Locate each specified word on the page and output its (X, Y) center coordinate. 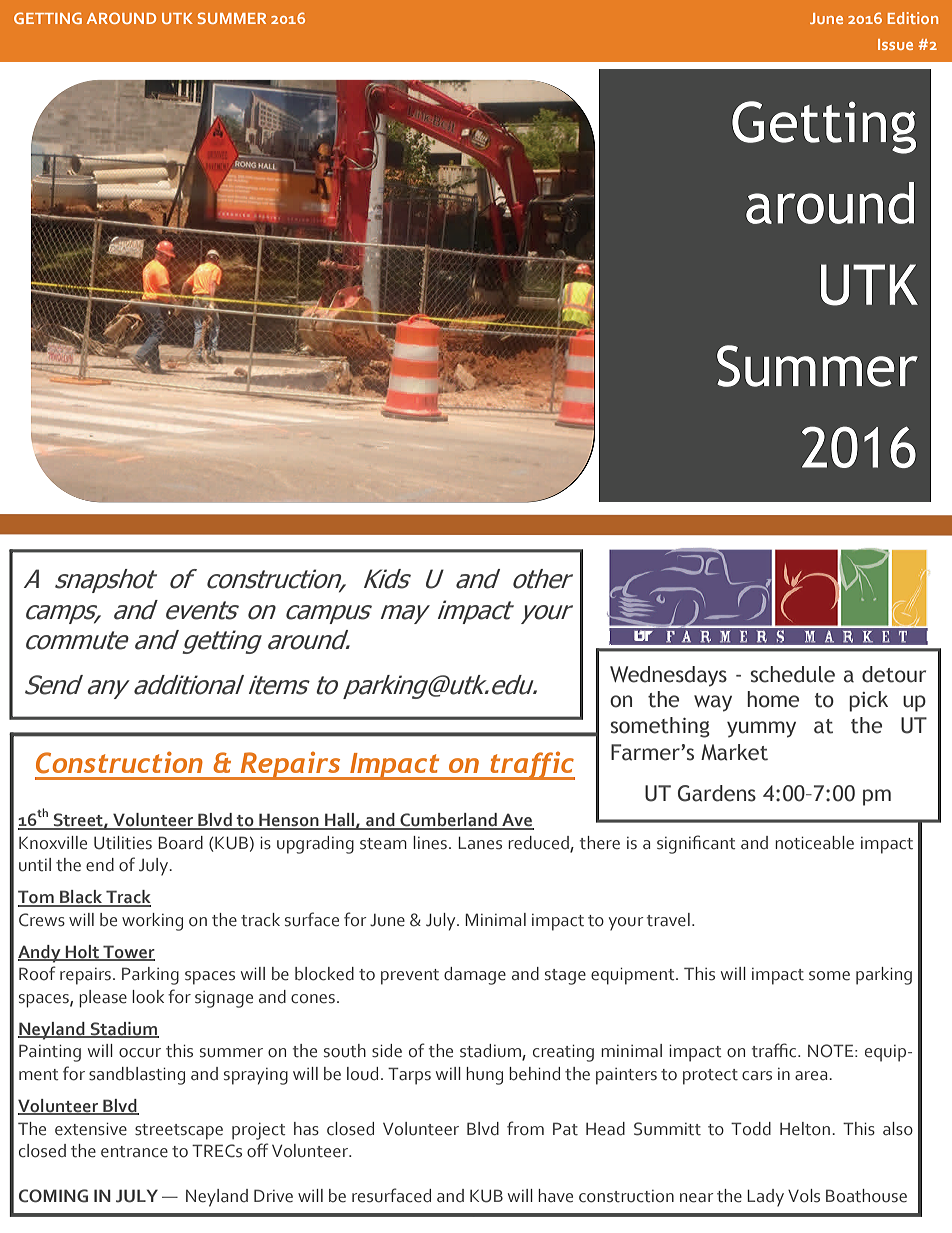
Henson (289, 821)
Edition (913, 18)
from (525, 1128)
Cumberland (448, 821)
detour (894, 674)
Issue (895, 44)
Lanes (480, 843)
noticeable (814, 843)
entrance (134, 1152)
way (713, 703)
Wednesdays (668, 676)
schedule (792, 674)
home (773, 699)
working (152, 922)
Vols (804, 1196)
